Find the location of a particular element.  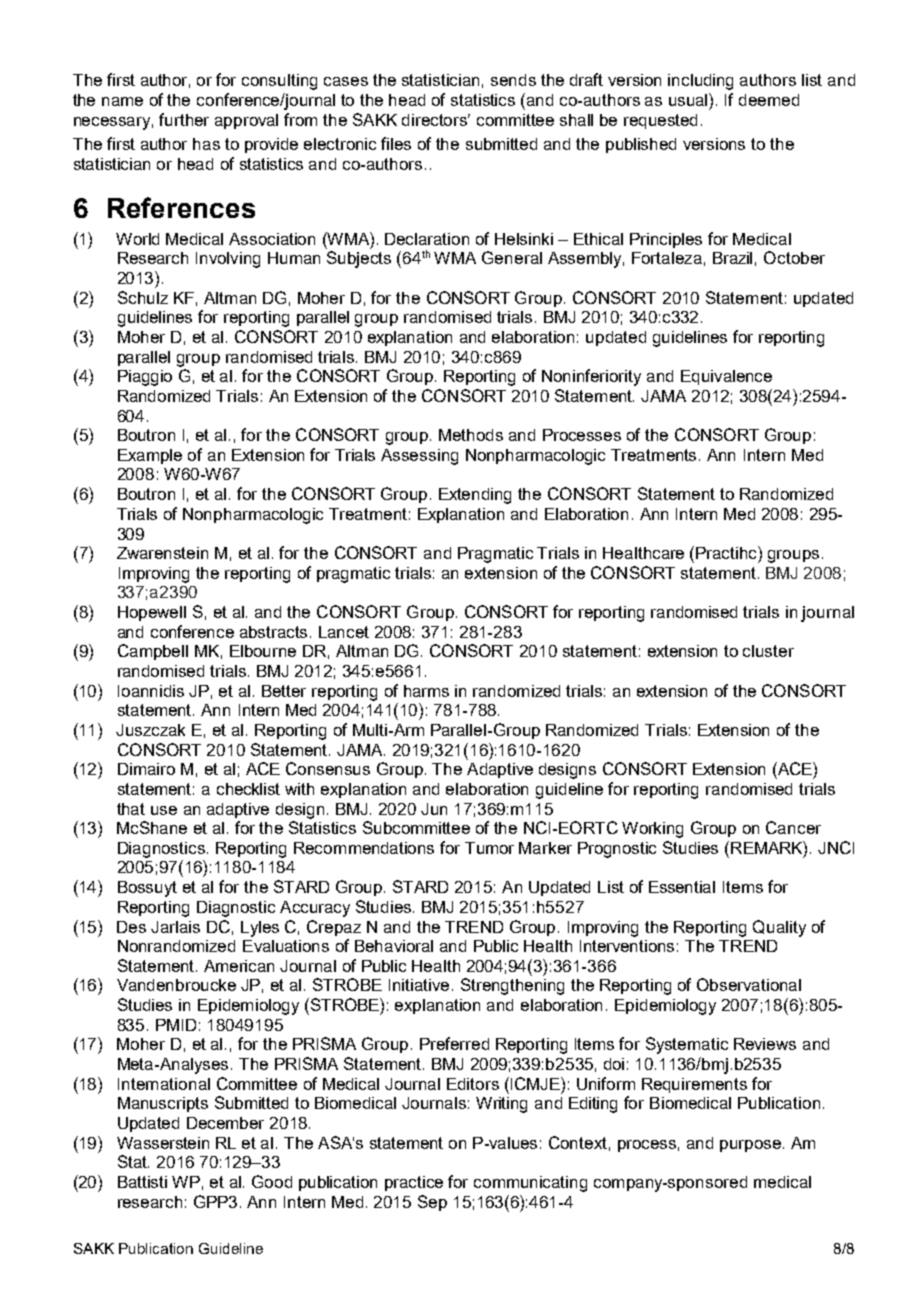

directors is located at coordinates (436, 120).
